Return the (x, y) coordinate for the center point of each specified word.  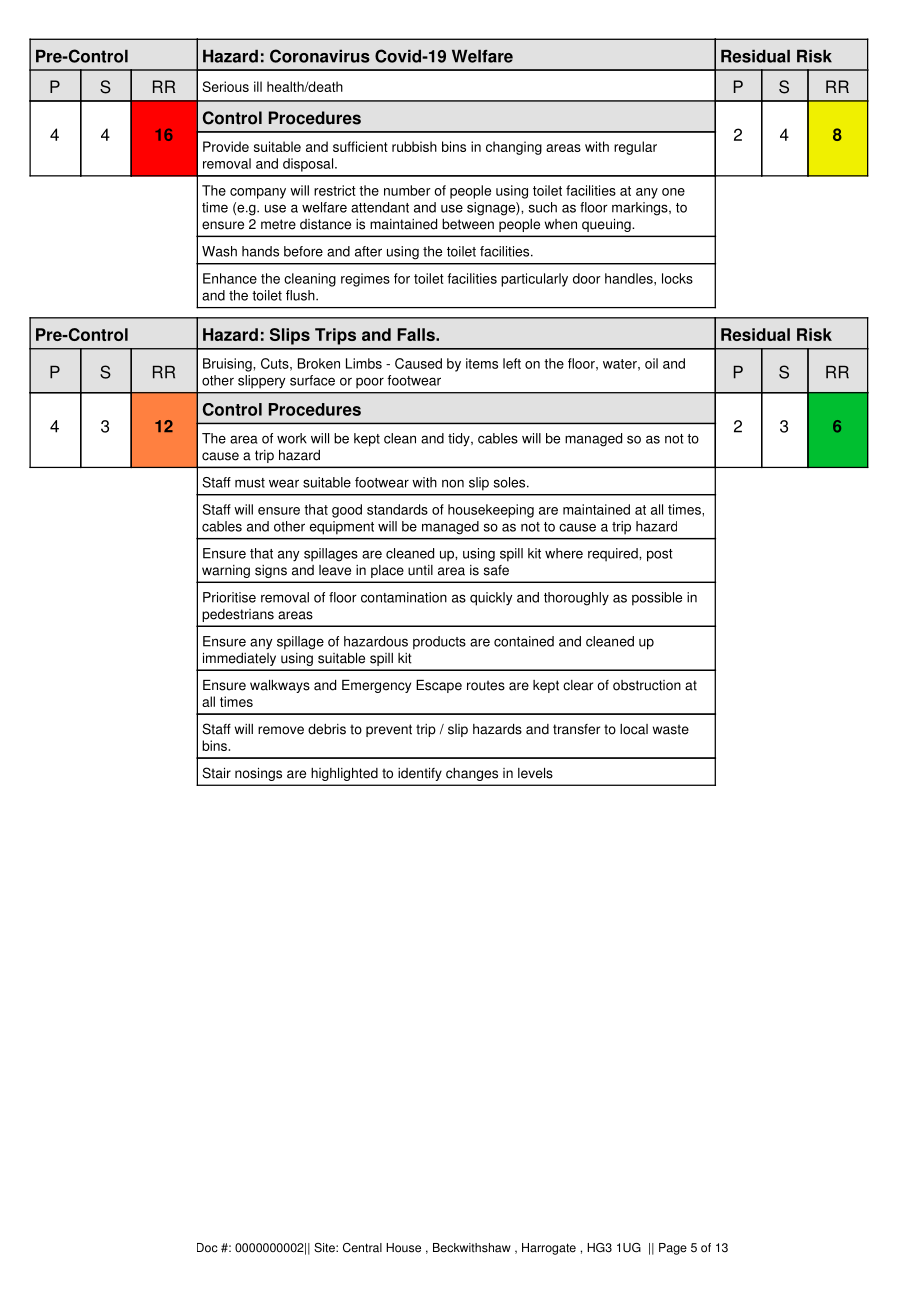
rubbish (414, 146)
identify (420, 774)
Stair (216, 773)
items (482, 363)
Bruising (228, 365)
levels (535, 773)
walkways (280, 686)
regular (635, 148)
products (439, 643)
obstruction (647, 685)
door (587, 278)
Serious (226, 86)
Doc (207, 1248)
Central (362, 1248)
